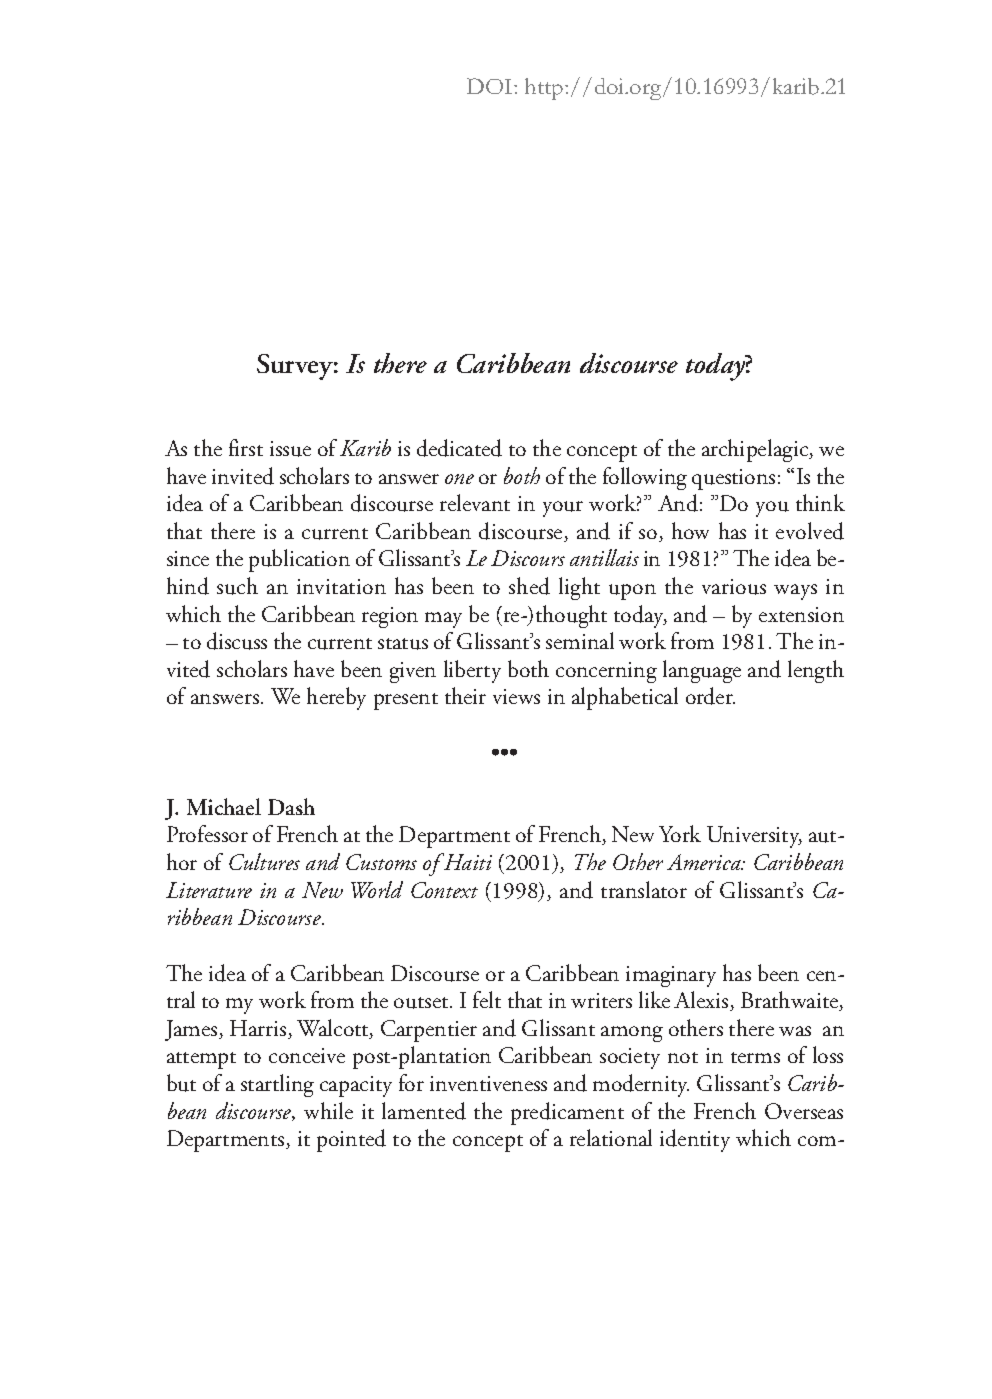 This image has width=992, height=1399. Describe the element at coordinates (733, 479) in the image. I see `questions` at that location.
